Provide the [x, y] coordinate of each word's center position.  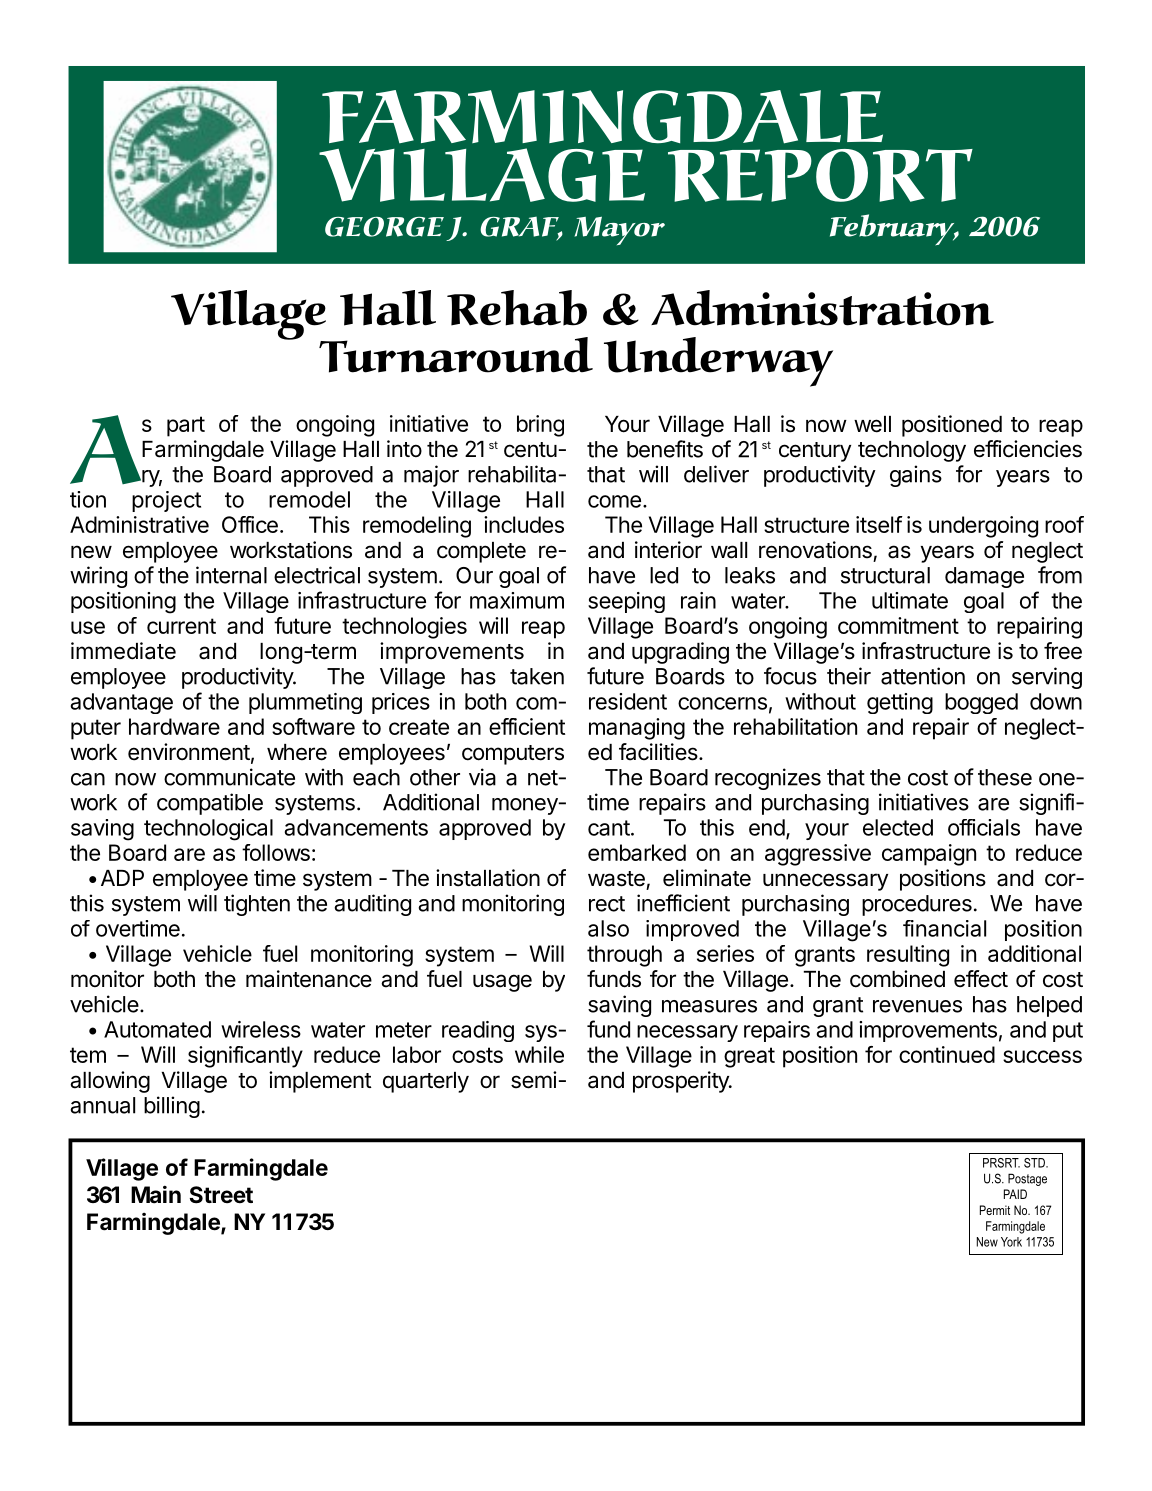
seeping [626, 602]
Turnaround [456, 355]
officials [984, 827]
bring [540, 426]
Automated [157, 1029]
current [181, 626]
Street [221, 1195]
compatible [210, 804]
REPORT [820, 175]
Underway [718, 362]
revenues [917, 1006]
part [186, 426]
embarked [637, 852]
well [872, 424]
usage [502, 983]
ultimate [910, 600]
